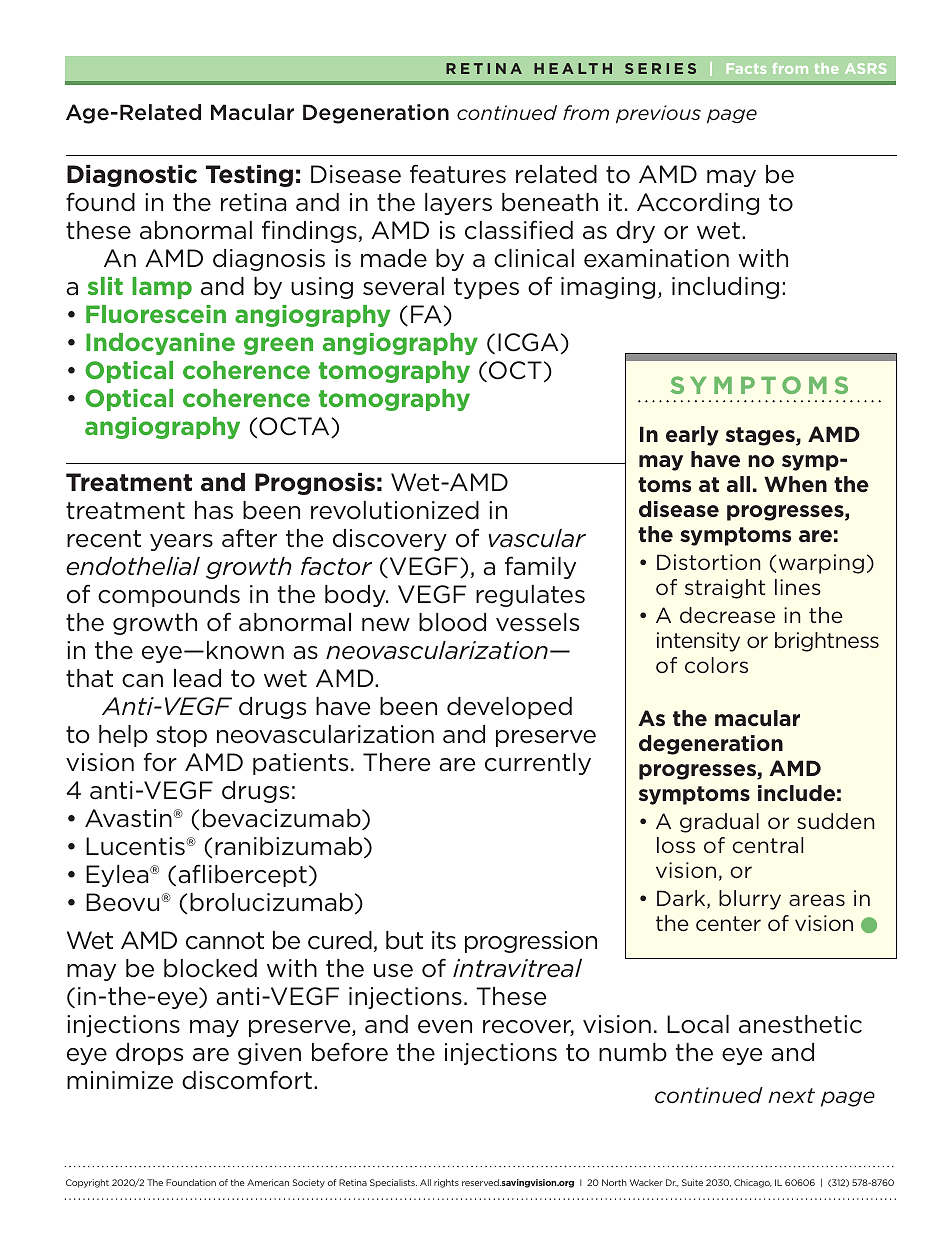 The image size is (952, 1233). What do you see at coordinates (444, 940) in the screenshot?
I see `its` at bounding box center [444, 940].
